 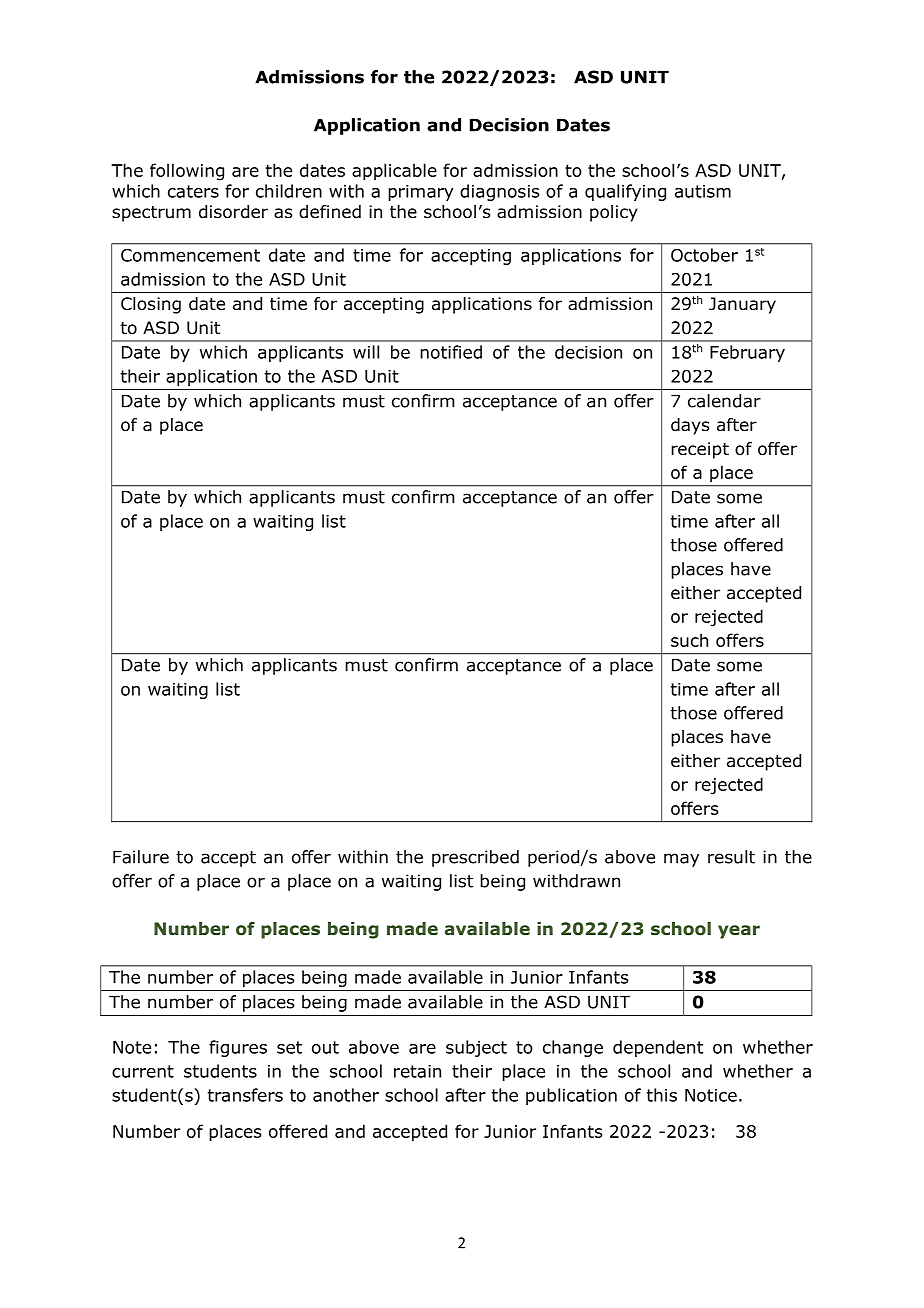 I want to click on such, so click(x=689, y=640).
